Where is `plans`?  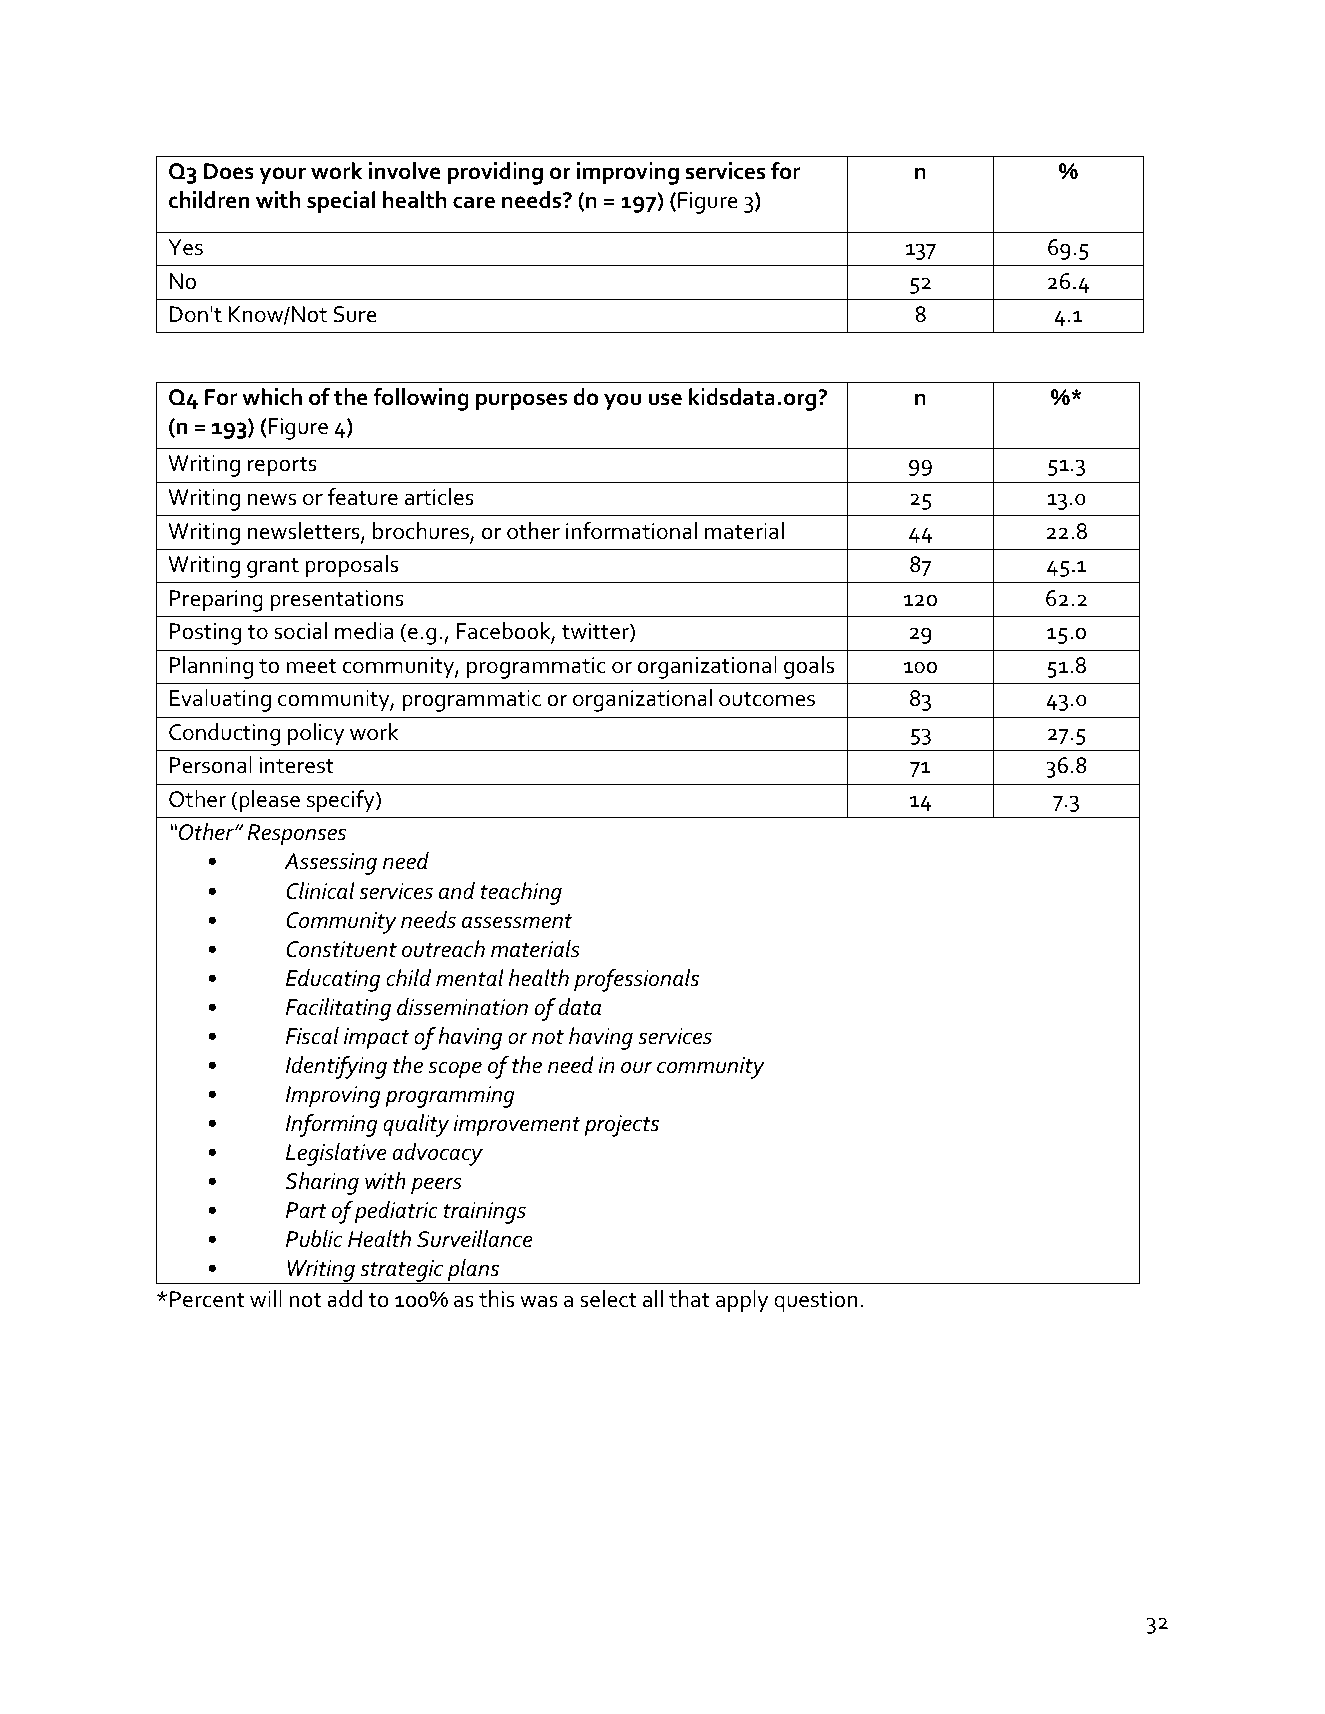
plans is located at coordinates (473, 1271).
